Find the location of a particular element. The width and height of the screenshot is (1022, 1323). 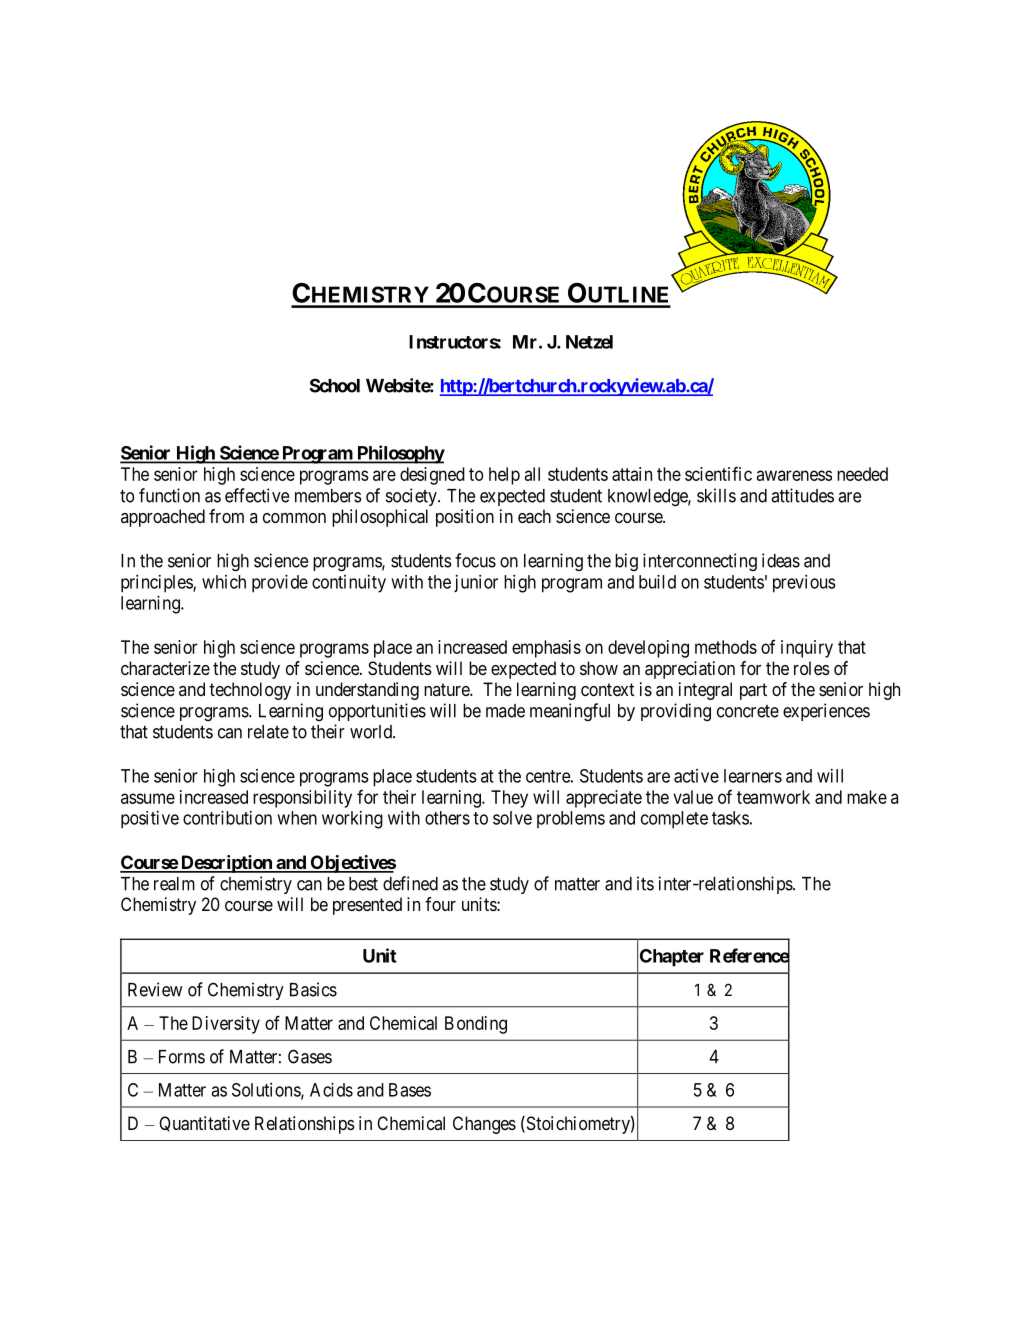

all is located at coordinates (532, 474).
